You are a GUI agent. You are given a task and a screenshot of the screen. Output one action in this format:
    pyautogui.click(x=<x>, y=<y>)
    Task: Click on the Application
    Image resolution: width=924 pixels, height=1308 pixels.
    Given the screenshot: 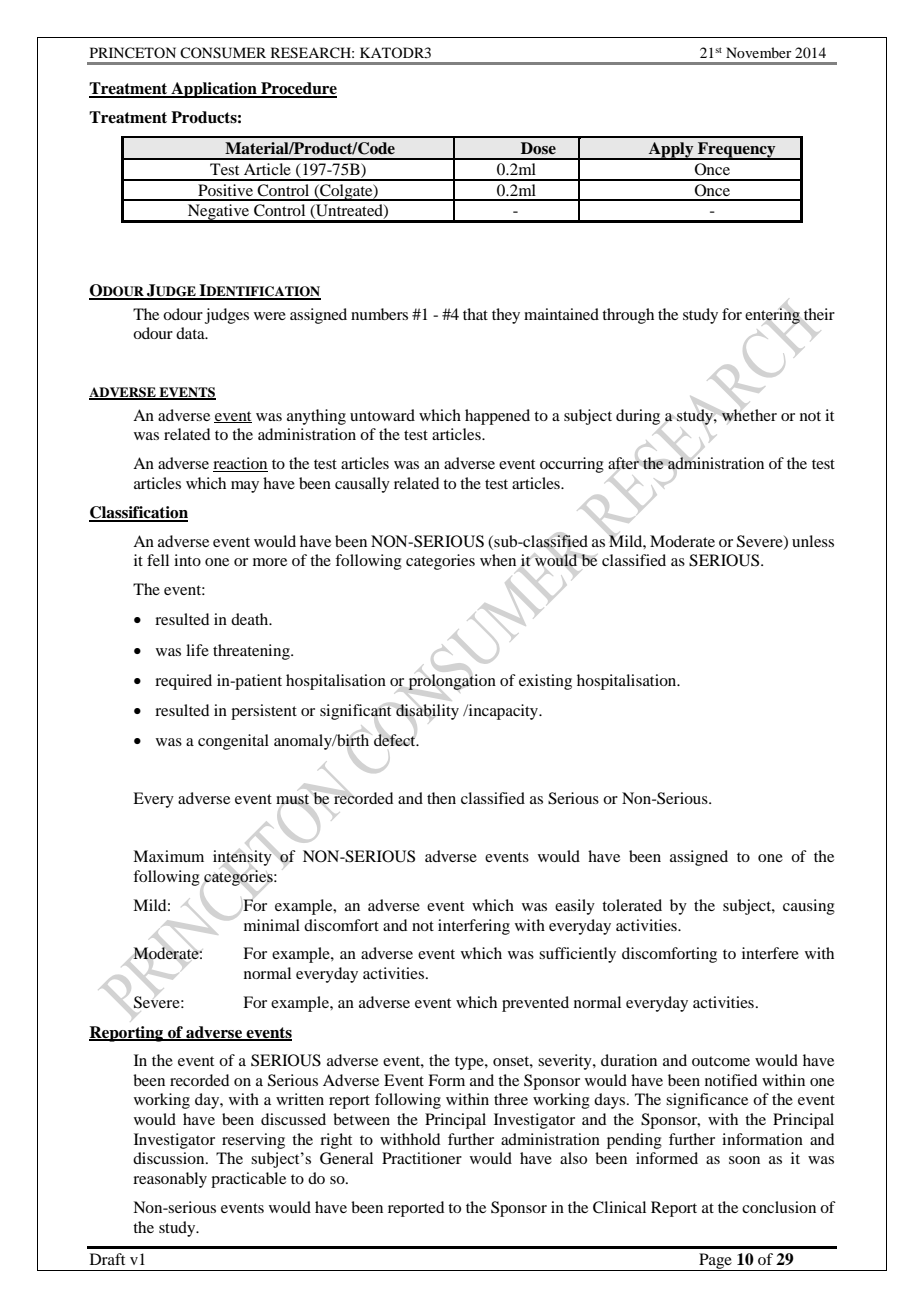 What is the action you would take?
    pyautogui.click(x=214, y=90)
